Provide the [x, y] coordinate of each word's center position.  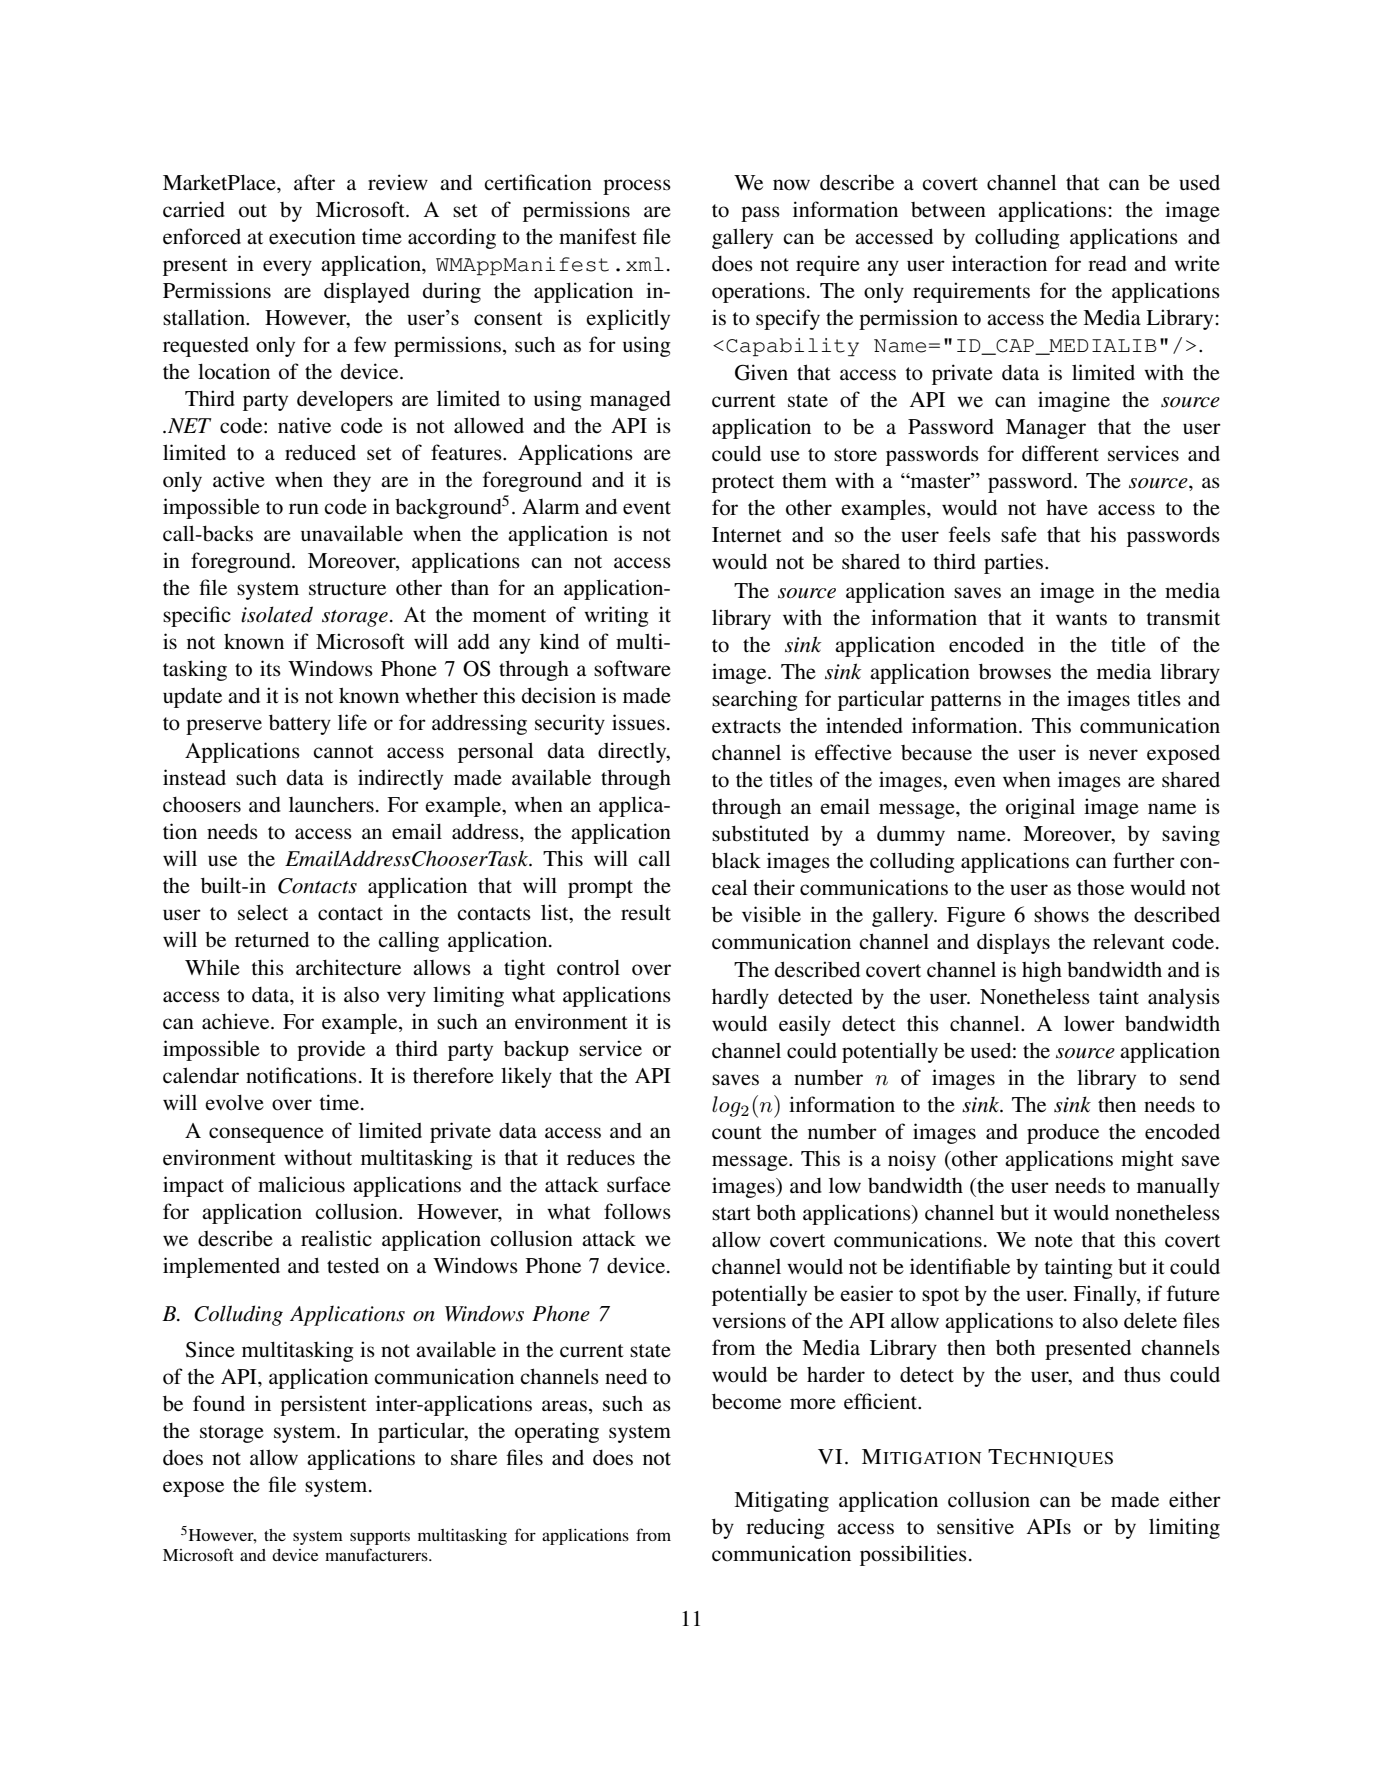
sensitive [975, 1526]
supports [380, 1538]
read [1107, 264]
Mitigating [781, 1501]
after [314, 182]
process [637, 187]
